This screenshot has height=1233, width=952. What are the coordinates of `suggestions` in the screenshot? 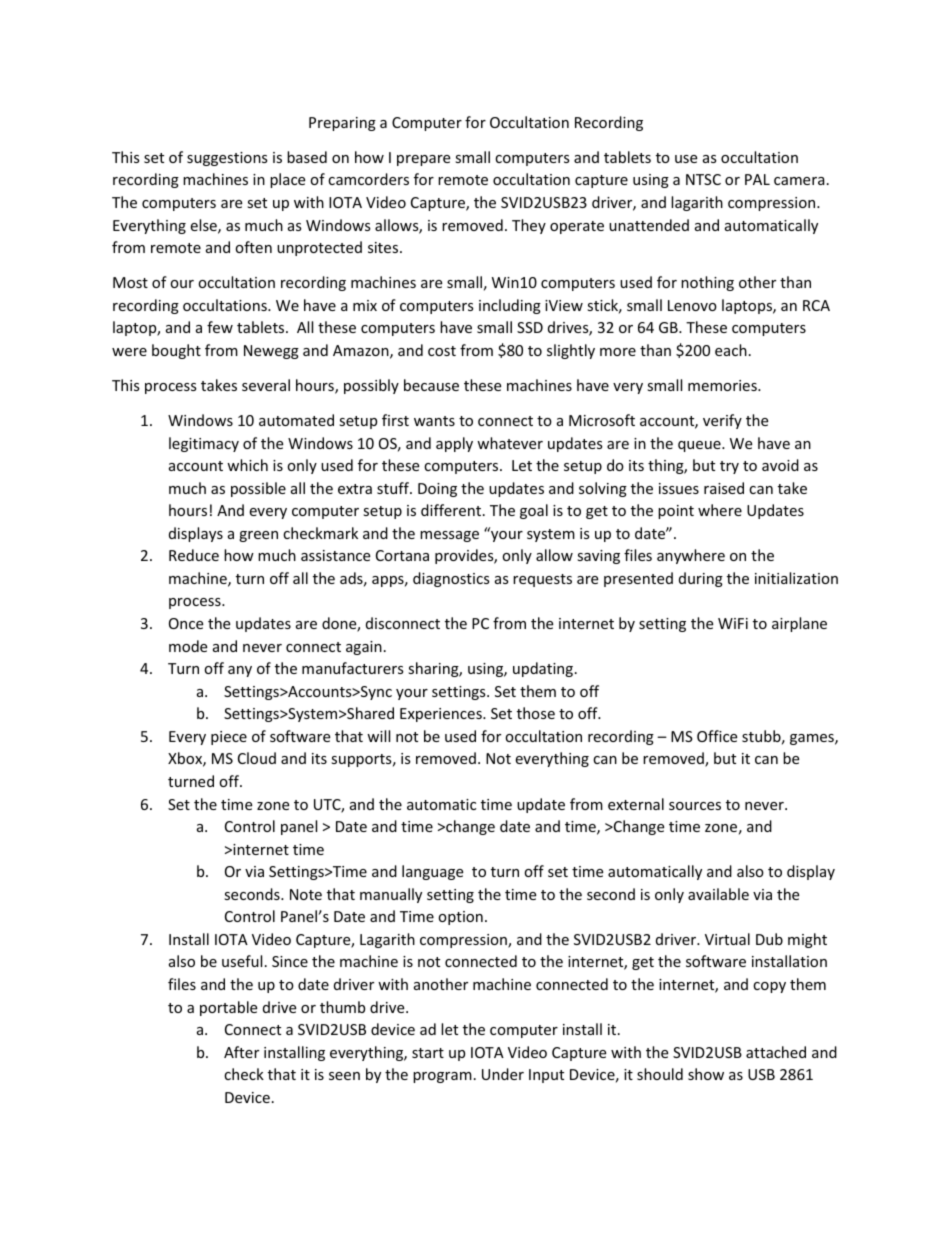 It's located at (227, 159).
